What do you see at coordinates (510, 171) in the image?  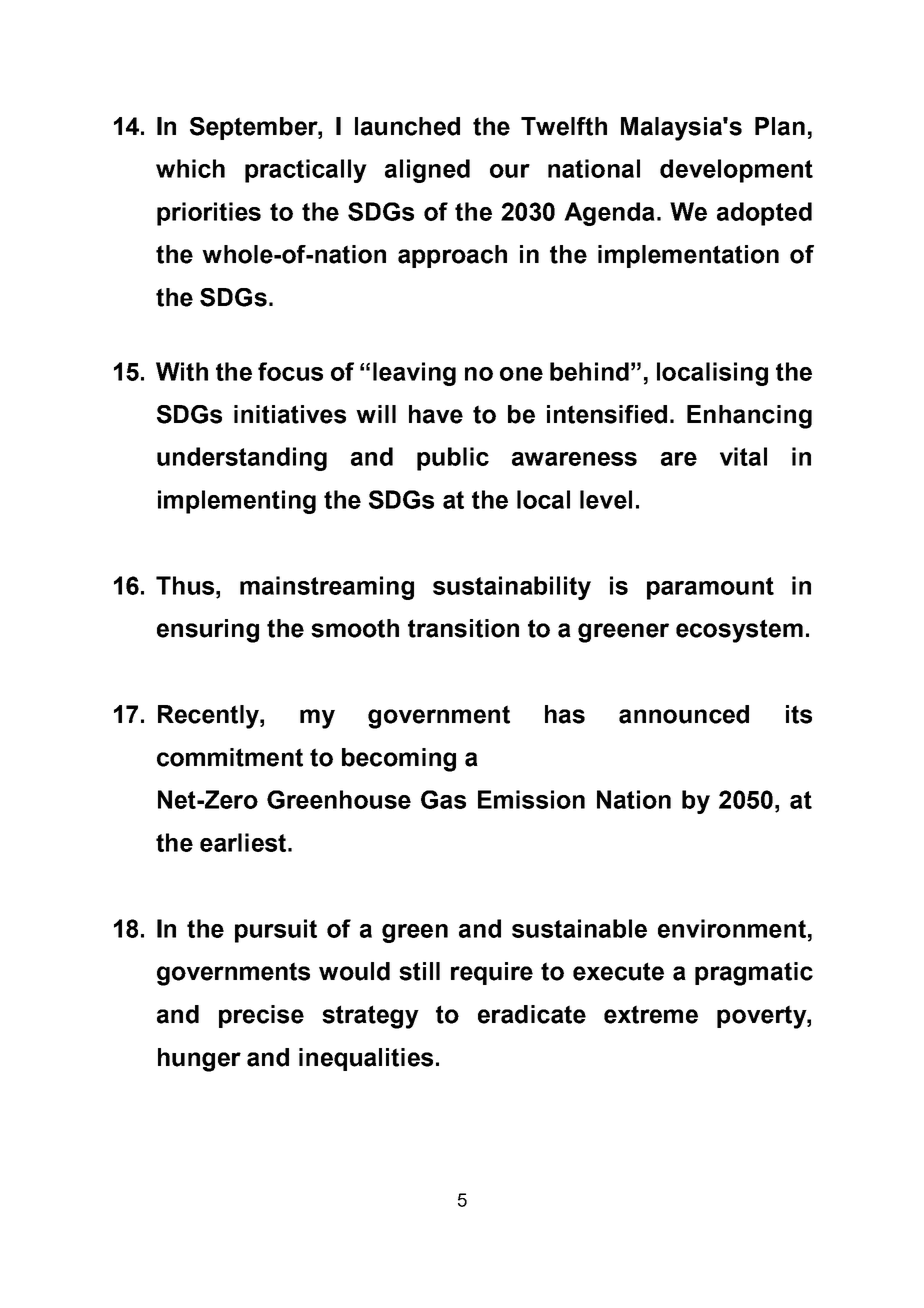 I see `our` at bounding box center [510, 171].
